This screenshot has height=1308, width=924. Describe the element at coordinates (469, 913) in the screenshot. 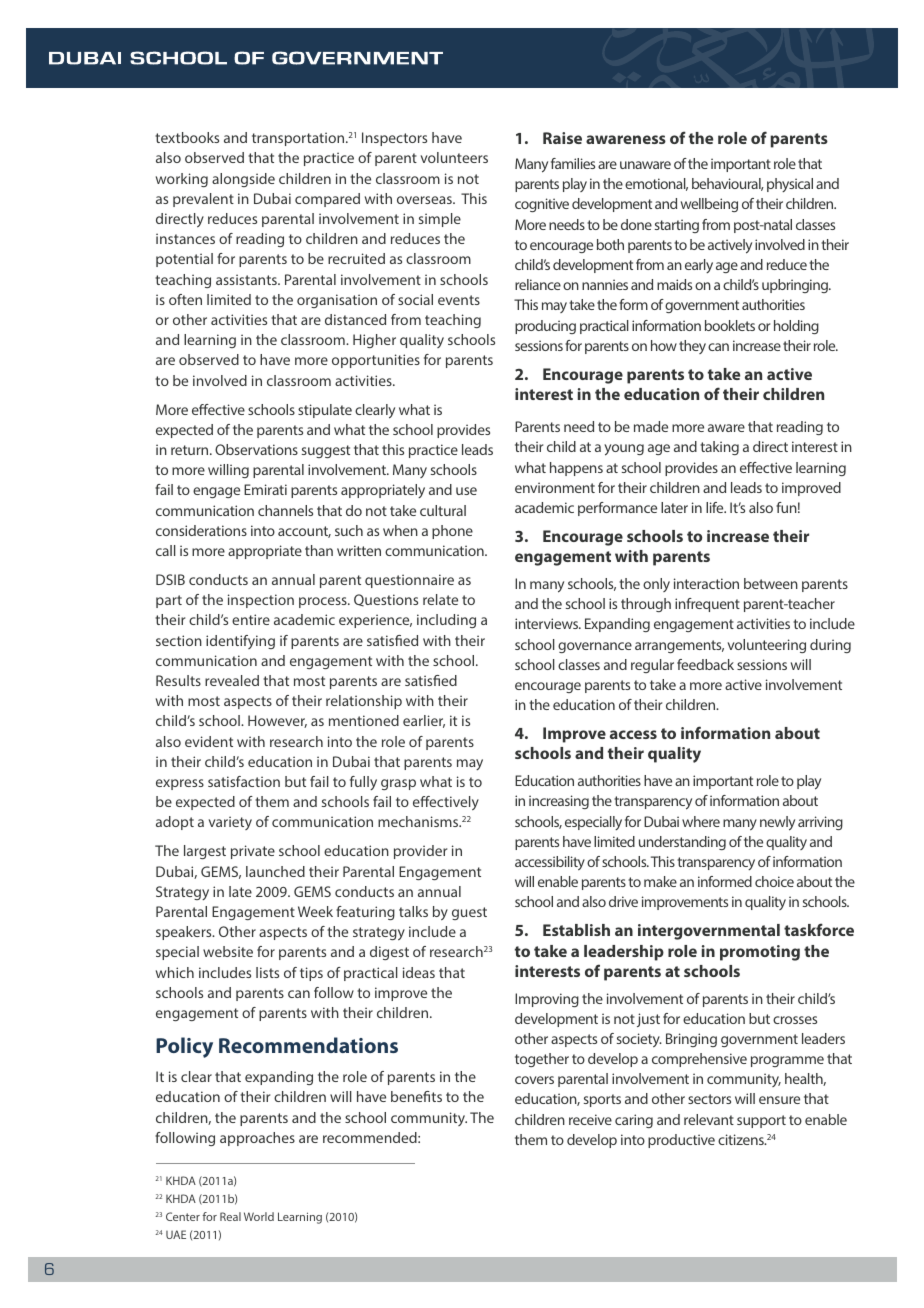

I see `guest` at that location.
